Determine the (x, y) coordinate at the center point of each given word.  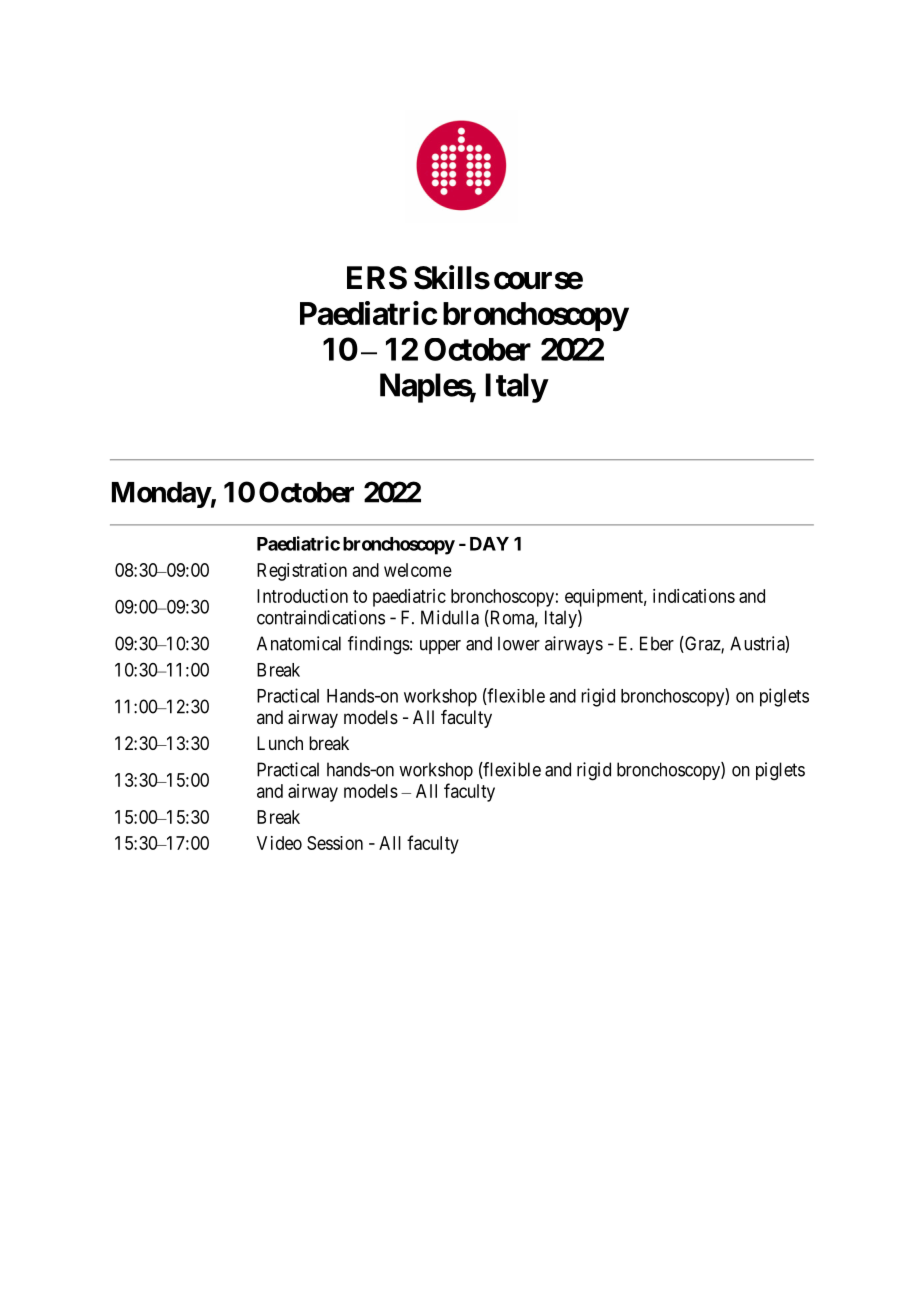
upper (440, 647)
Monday (161, 495)
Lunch (280, 743)
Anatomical (299, 643)
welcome (418, 570)
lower (519, 643)
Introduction (302, 596)
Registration (302, 572)
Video (279, 843)
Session (335, 843)
